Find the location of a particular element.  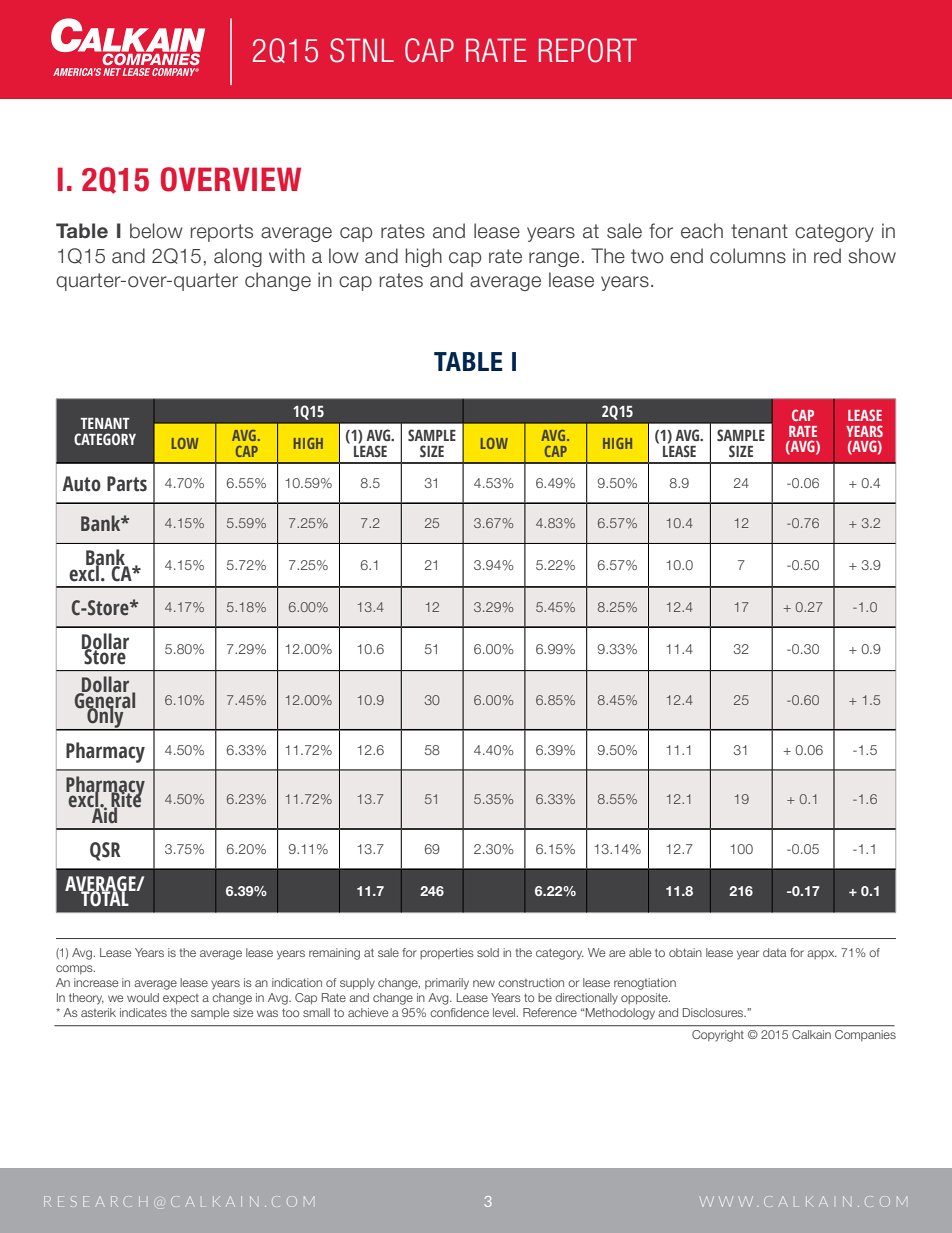

range is located at coordinates (554, 259).
